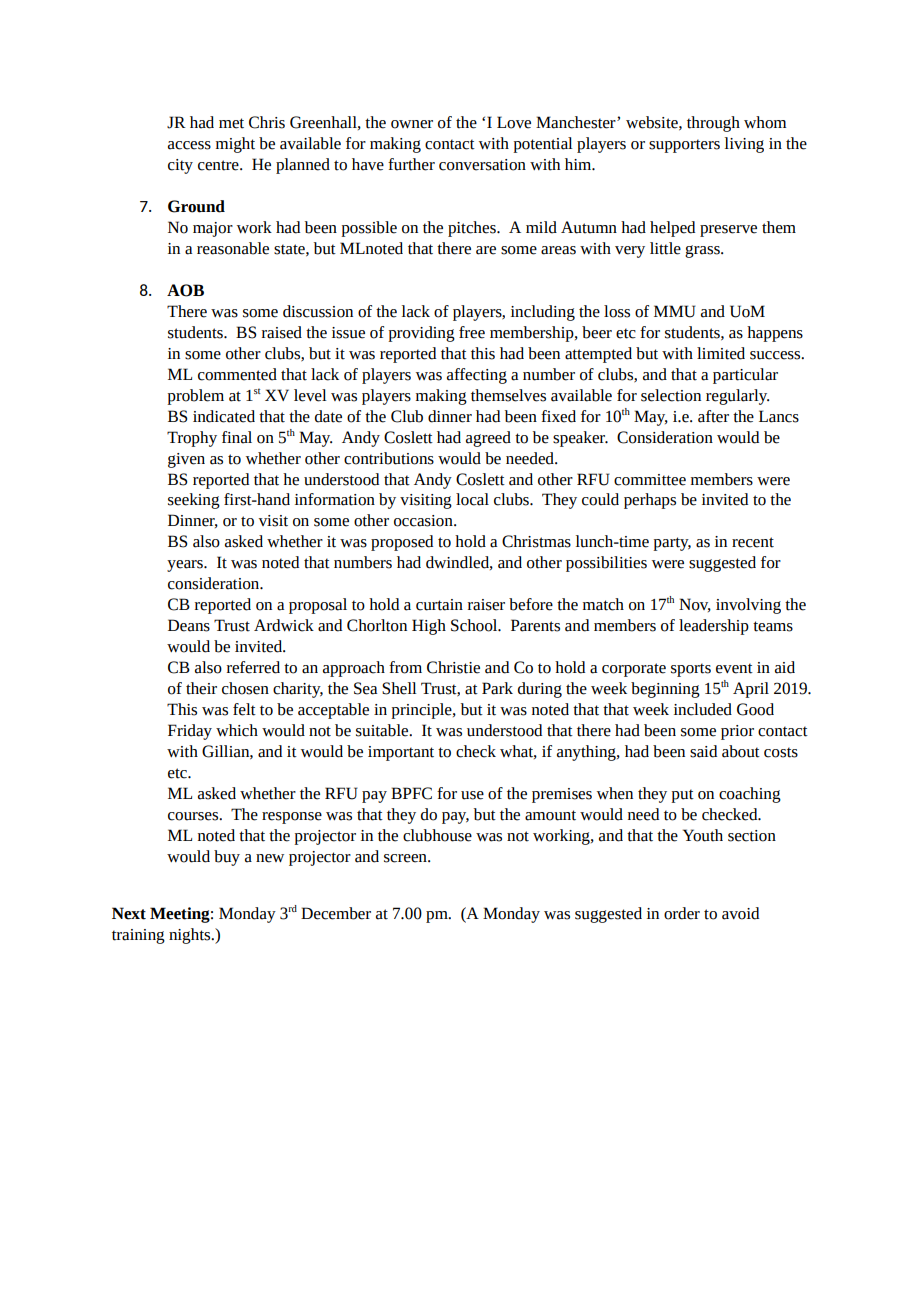 The image size is (924, 1310). What do you see at coordinates (189, 145) in the screenshot?
I see `access` at bounding box center [189, 145].
